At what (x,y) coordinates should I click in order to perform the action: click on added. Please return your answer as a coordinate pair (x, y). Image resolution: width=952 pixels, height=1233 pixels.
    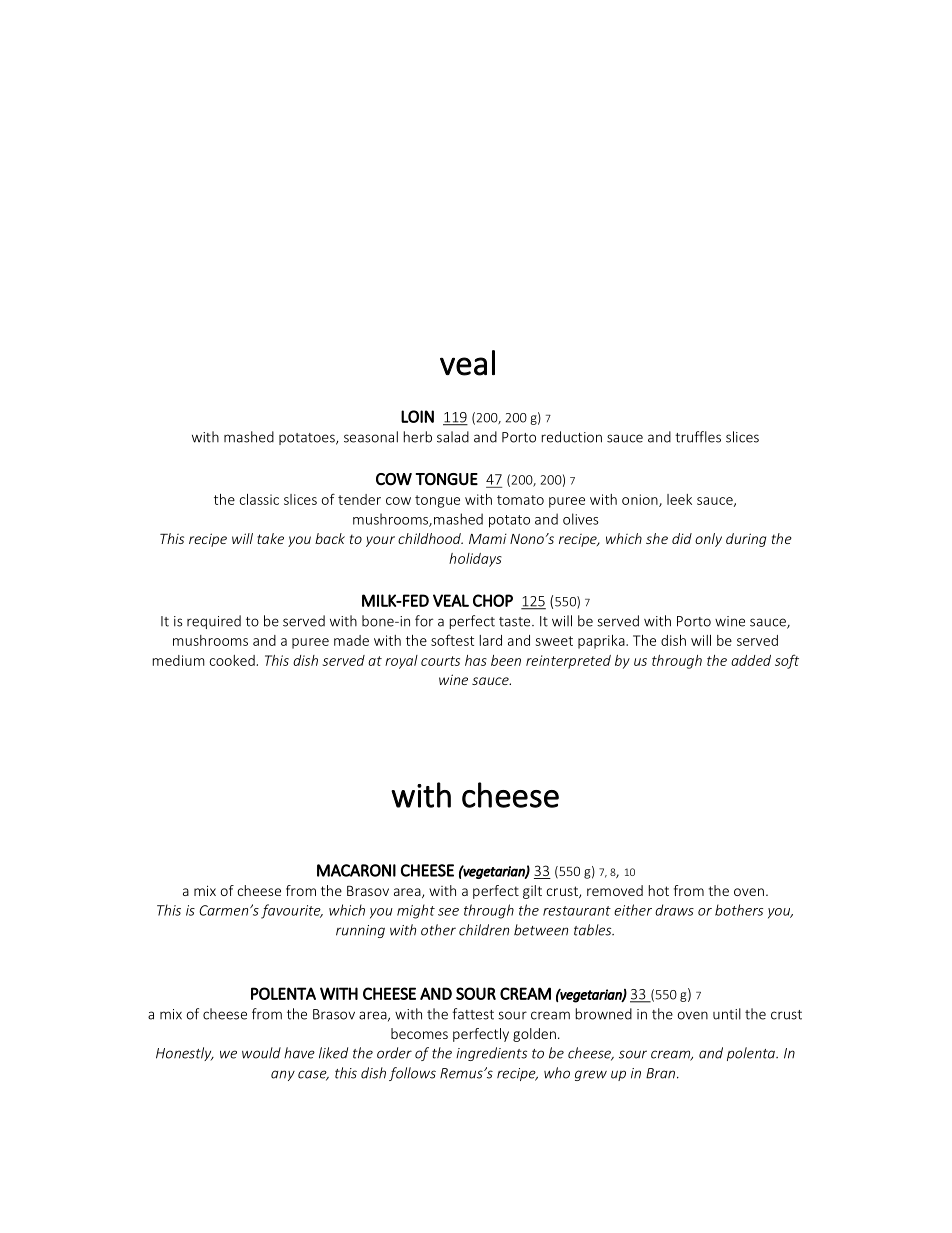
    Looking at the image, I should click on (751, 660).
